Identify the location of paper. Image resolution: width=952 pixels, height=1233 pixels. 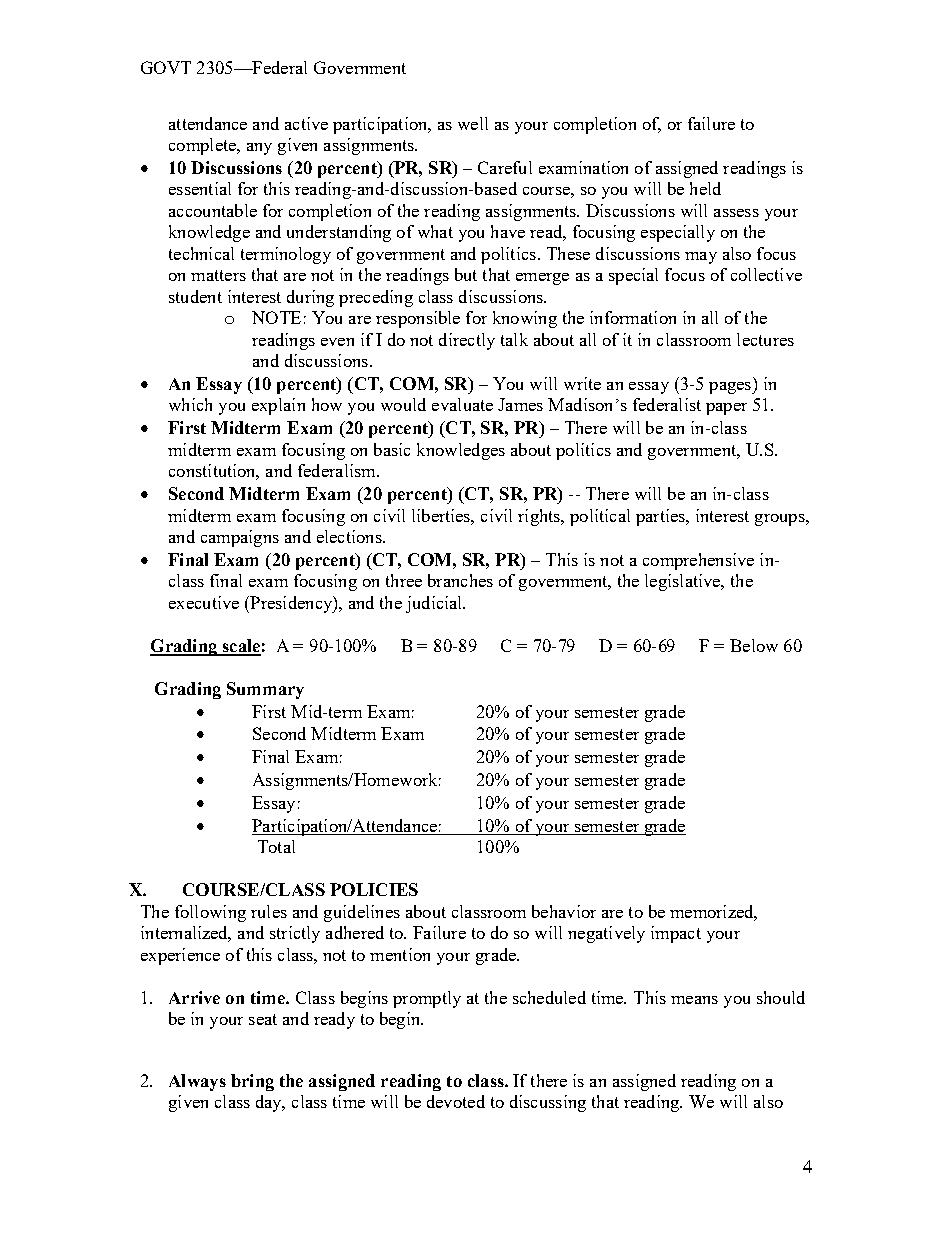
(726, 409).
